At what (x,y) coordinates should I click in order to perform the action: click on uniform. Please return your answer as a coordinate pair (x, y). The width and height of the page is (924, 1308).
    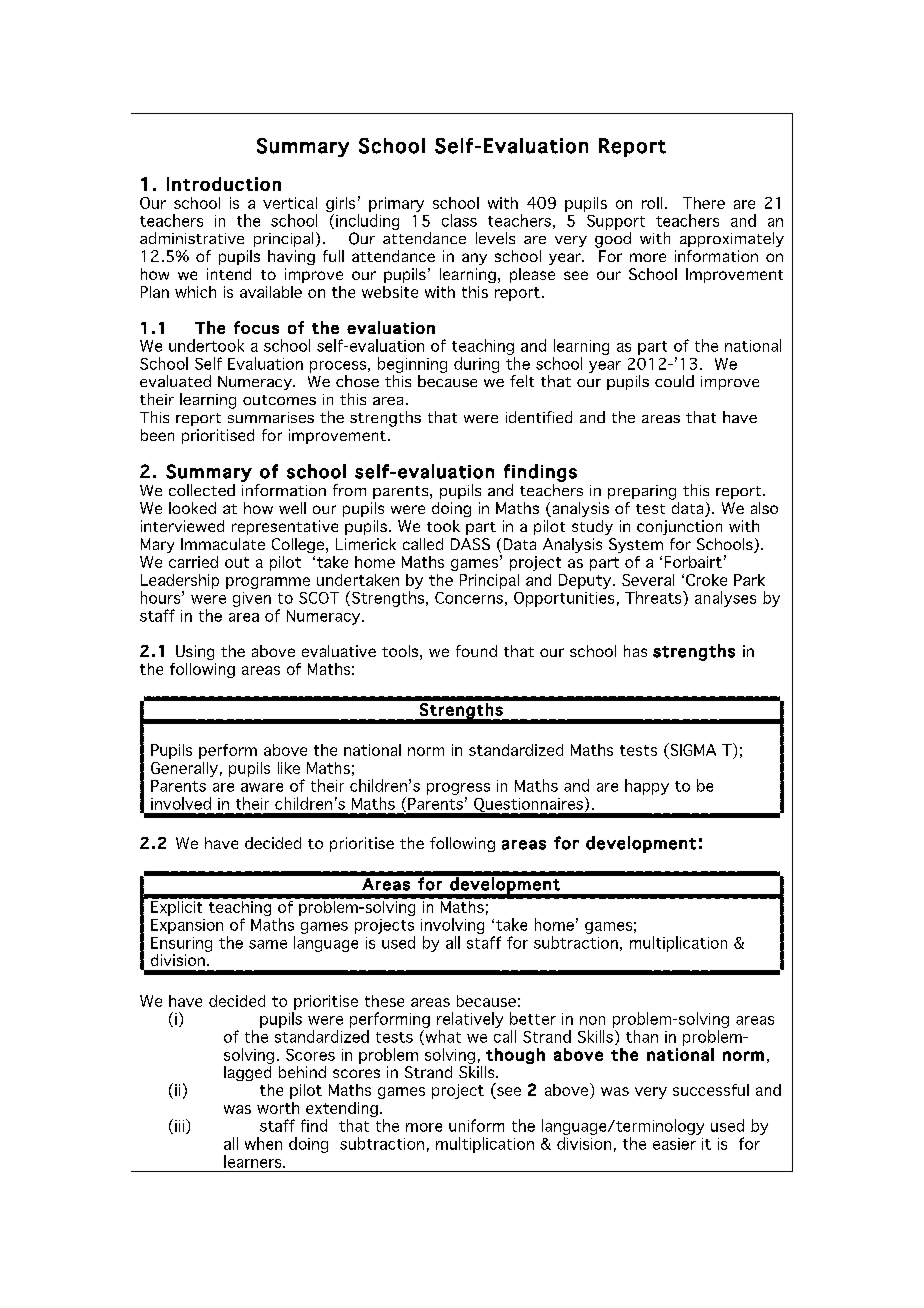
    Looking at the image, I should click on (476, 1125).
